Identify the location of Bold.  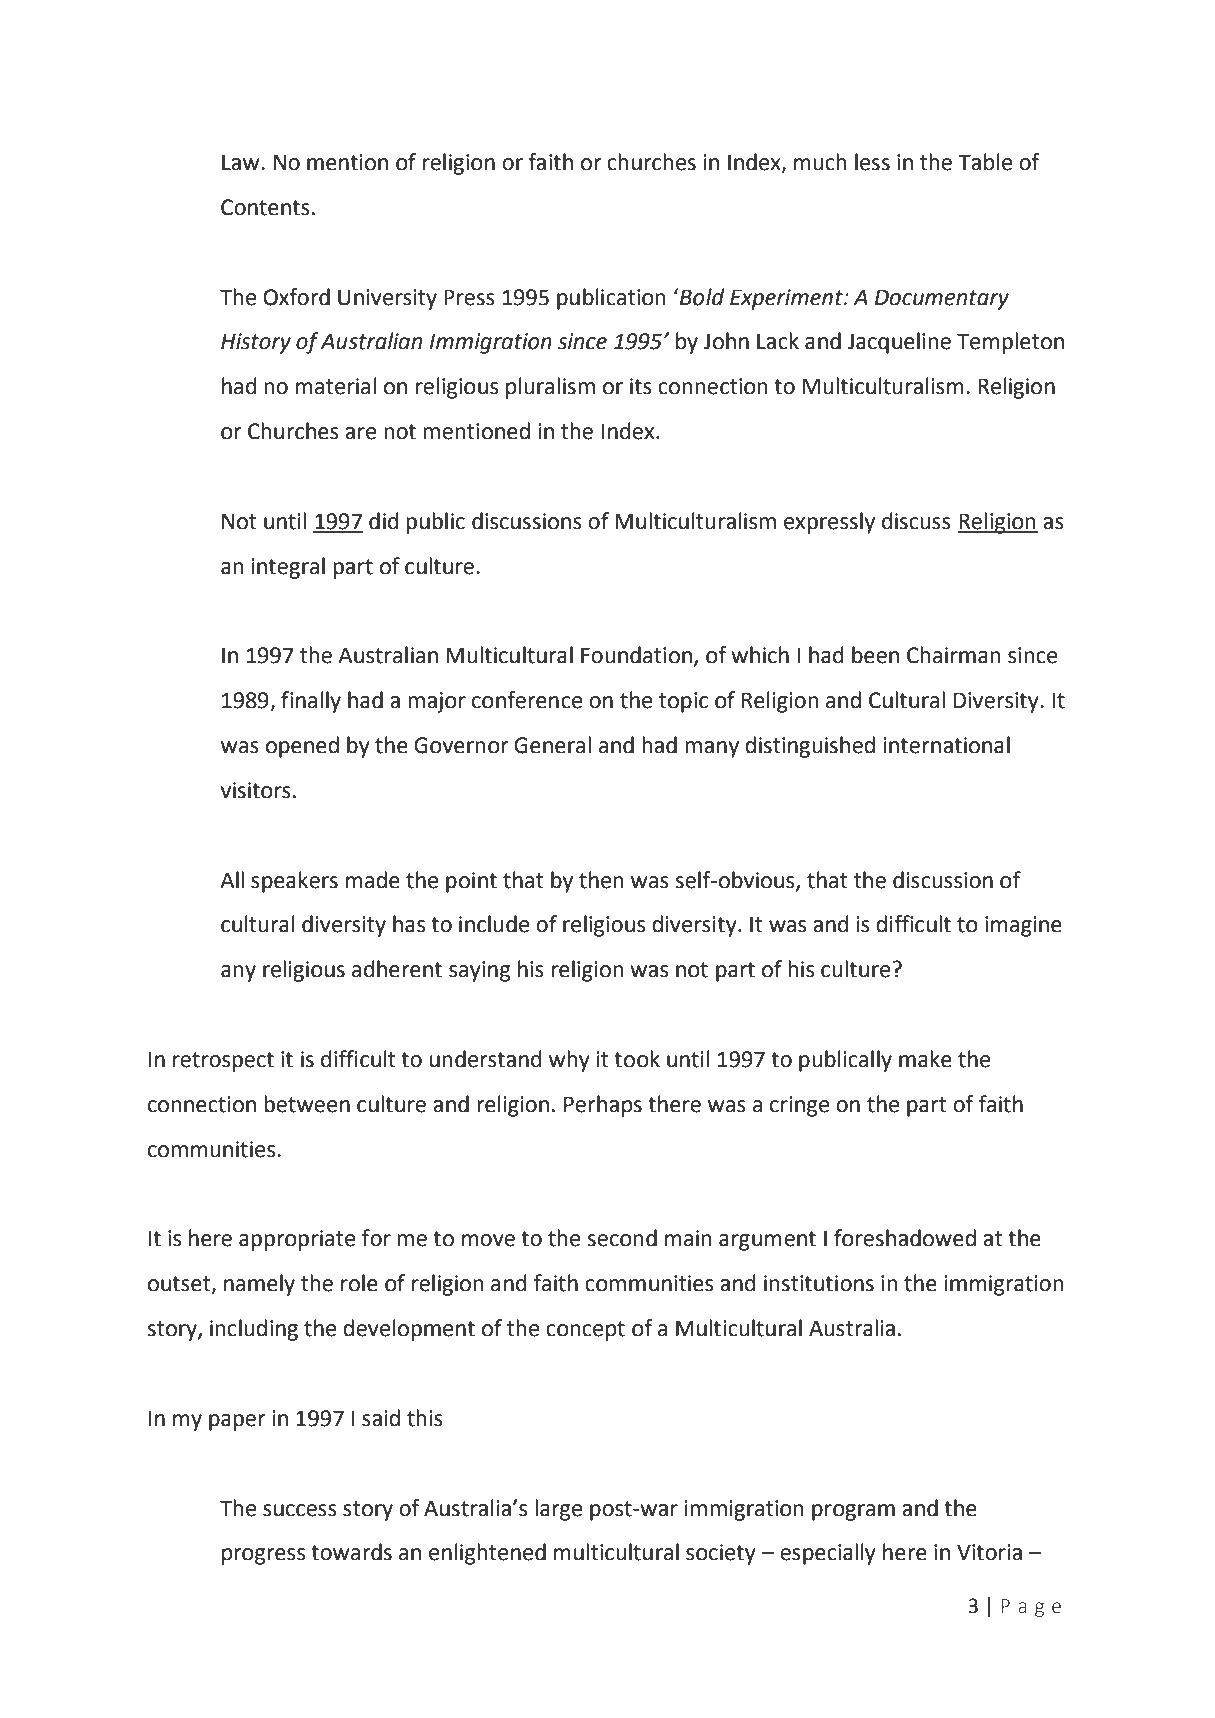
(701, 297).
